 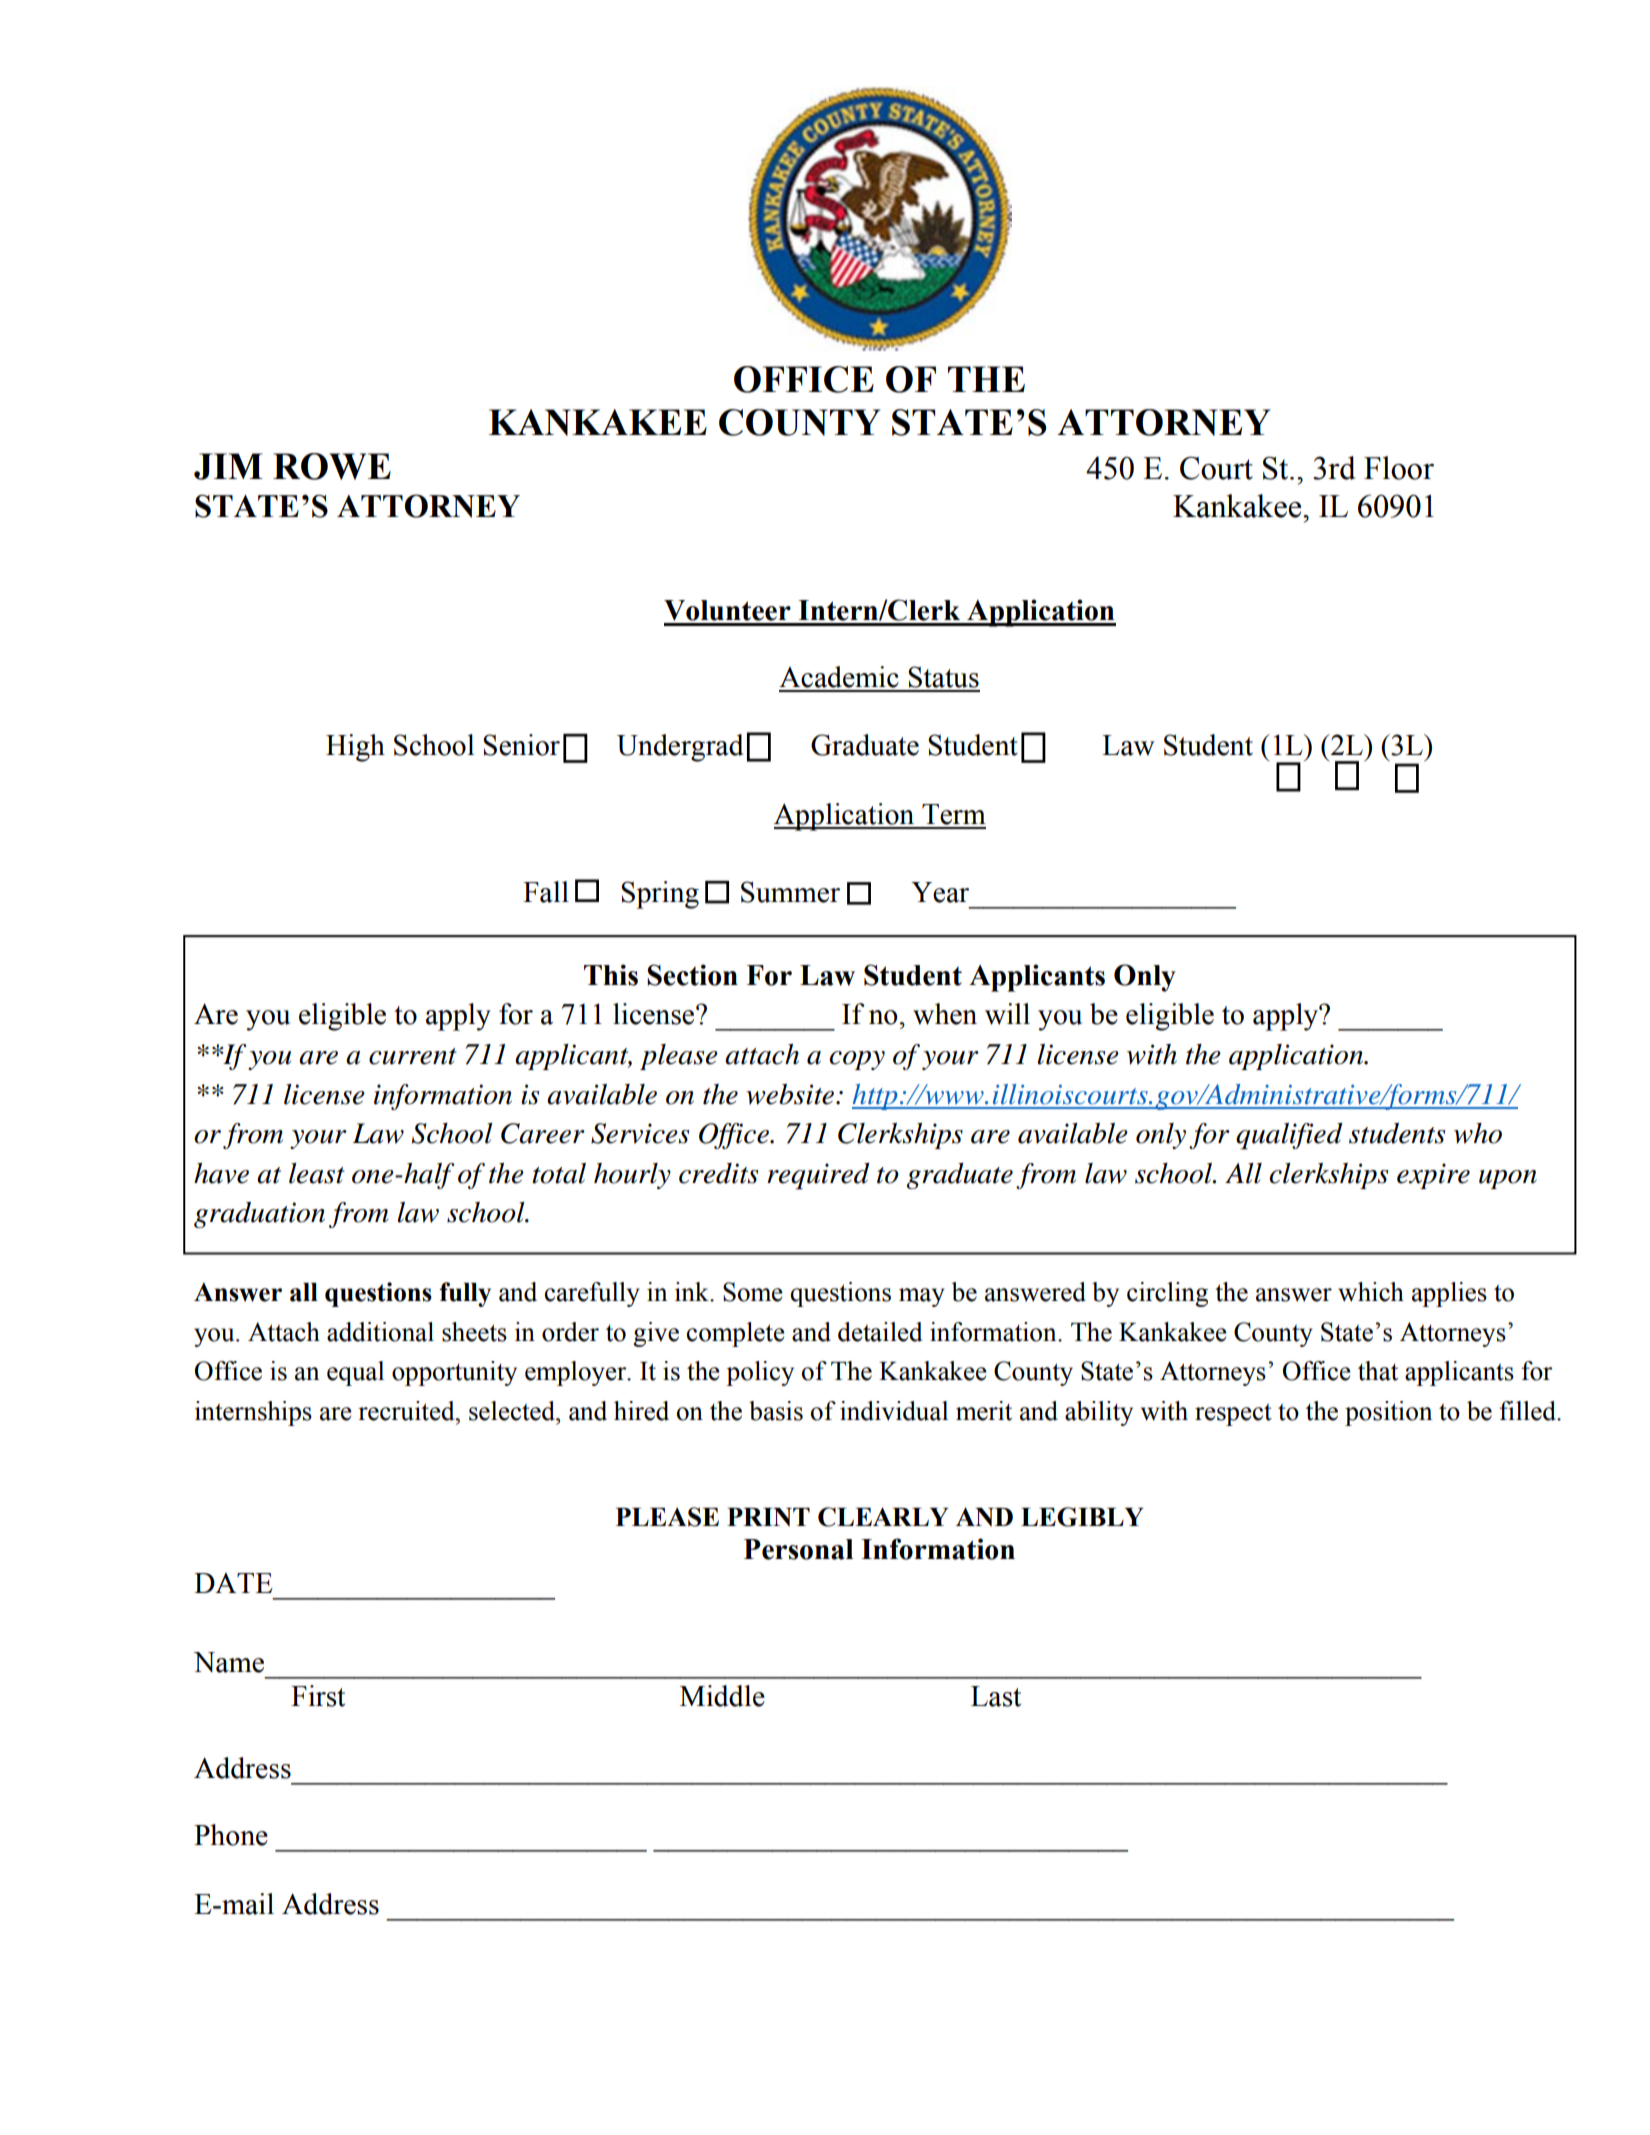 What do you see at coordinates (680, 748) in the document?
I see `Undergrad` at bounding box center [680, 748].
